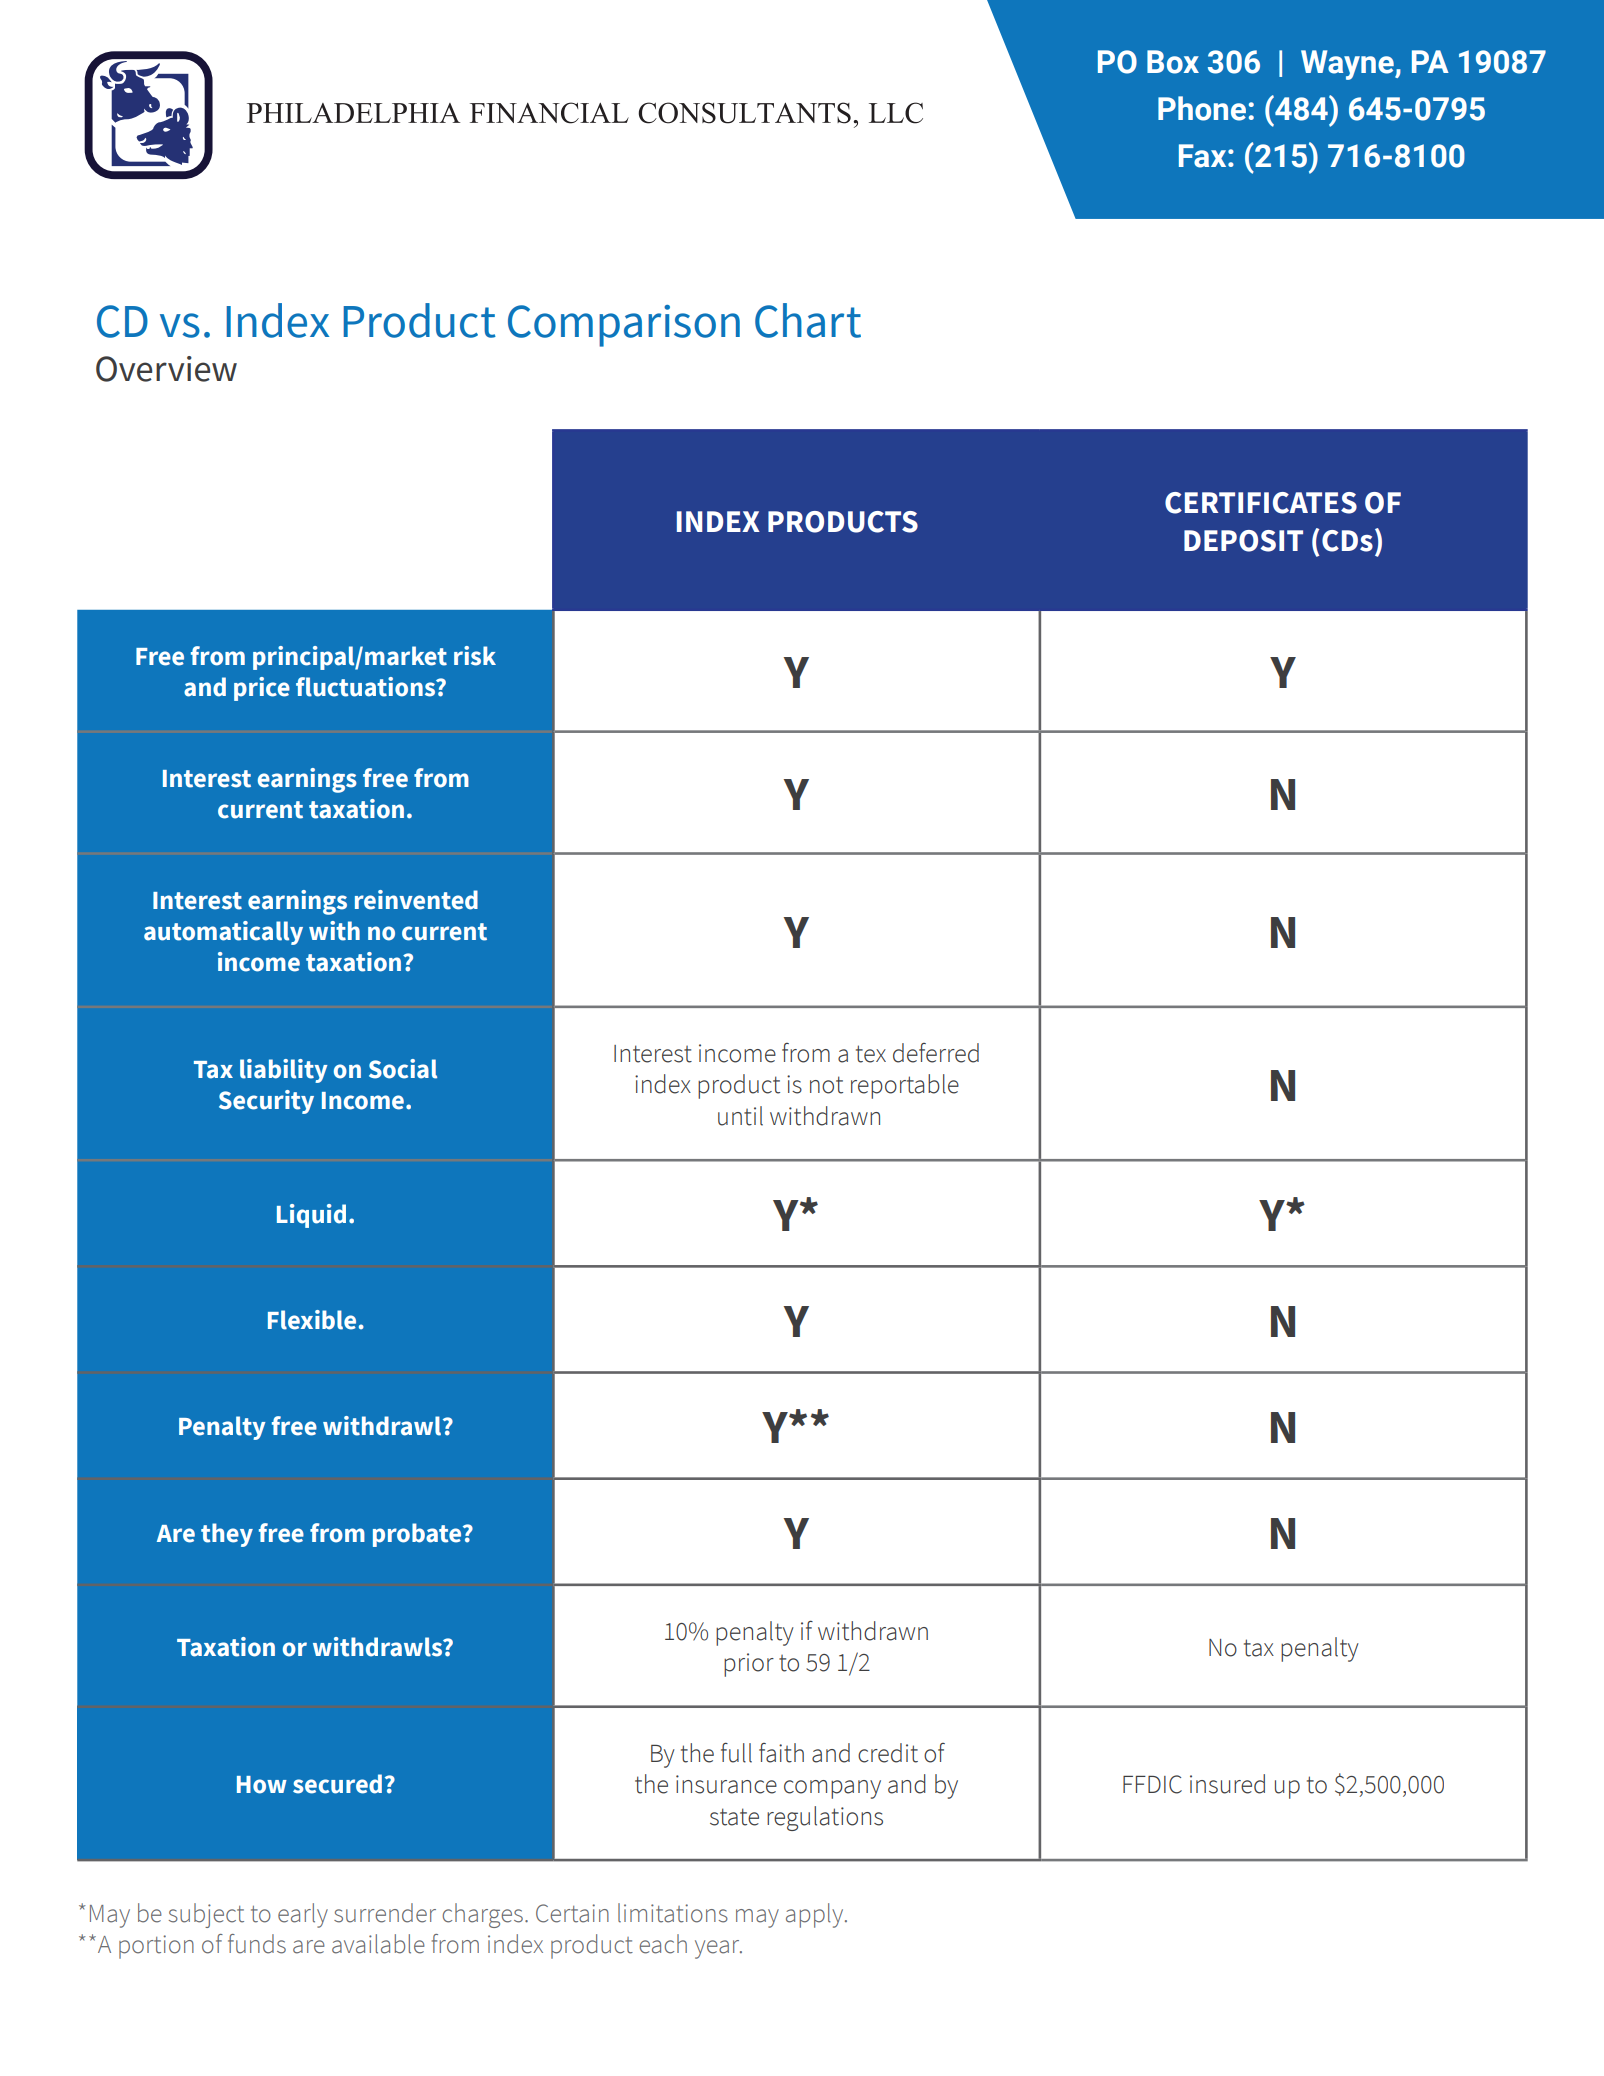  What do you see at coordinates (826, 1085) in the image?
I see `not` at bounding box center [826, 1085].
